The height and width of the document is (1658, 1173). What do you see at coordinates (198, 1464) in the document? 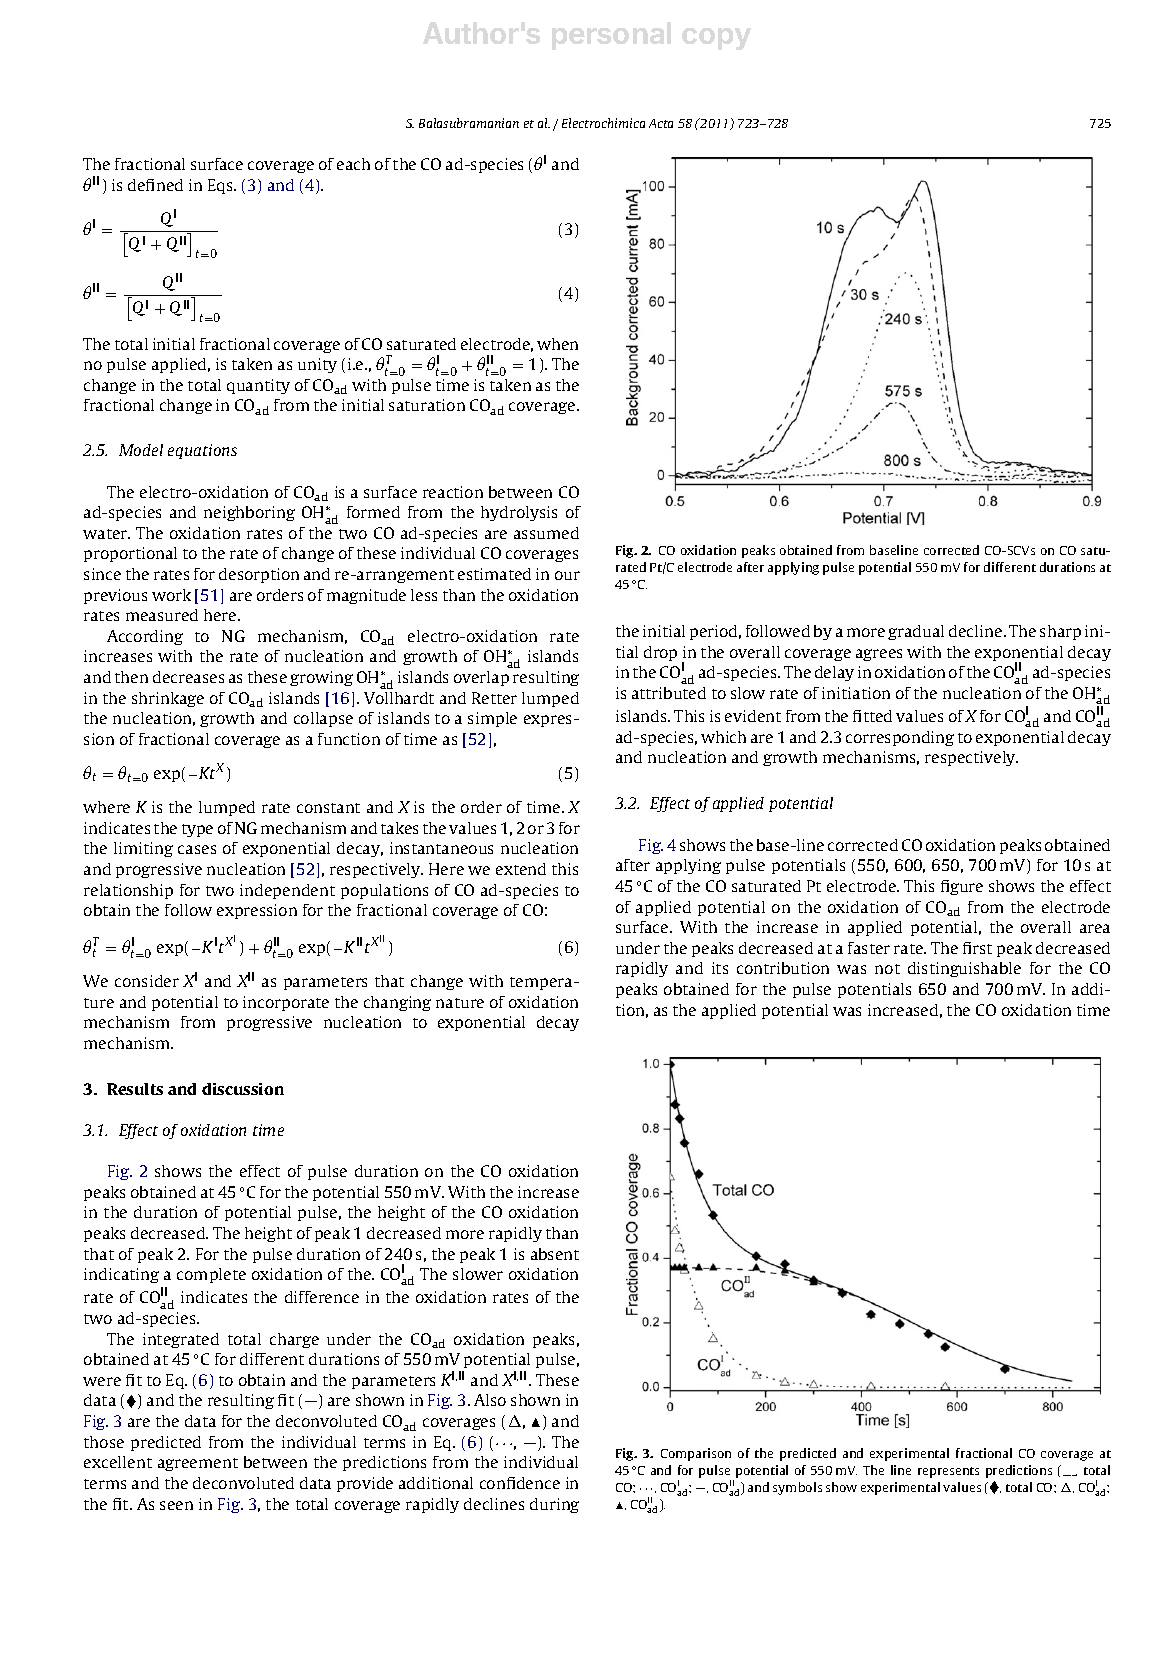
I see `agreement` at bounding box center [198, 1464].
